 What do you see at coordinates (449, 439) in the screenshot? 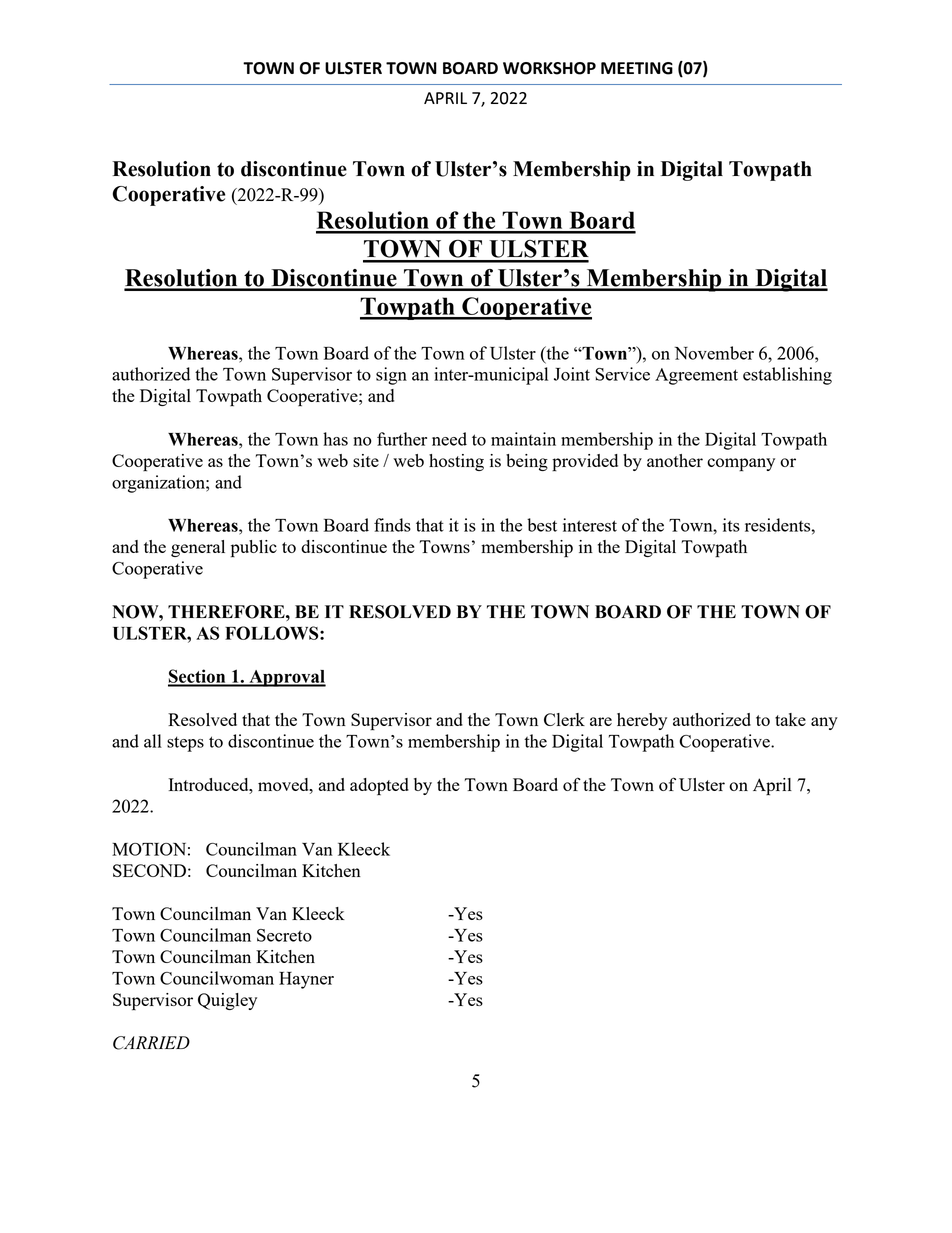
I see `need` at bounding box center [449, 439].
